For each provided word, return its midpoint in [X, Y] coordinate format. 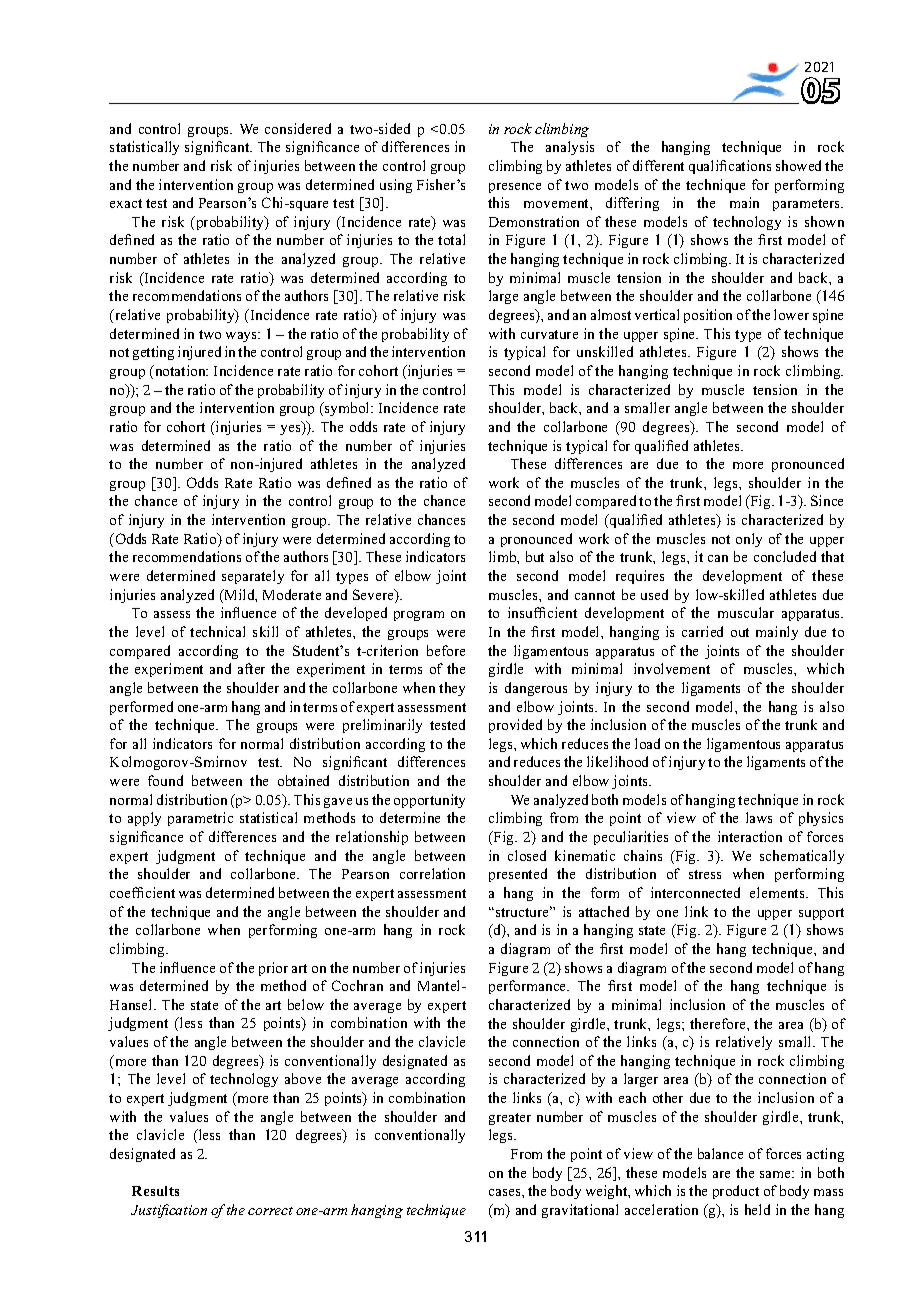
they [452, 689]
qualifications [730, 167]
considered [298, 128]
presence [515, 188]
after [251, 668]
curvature [549, 334]
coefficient [142, 892]
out [740, 632]
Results [155, 1191]
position [708, 316]
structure [524, 911]
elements [778, 892]
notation [180, 370]
